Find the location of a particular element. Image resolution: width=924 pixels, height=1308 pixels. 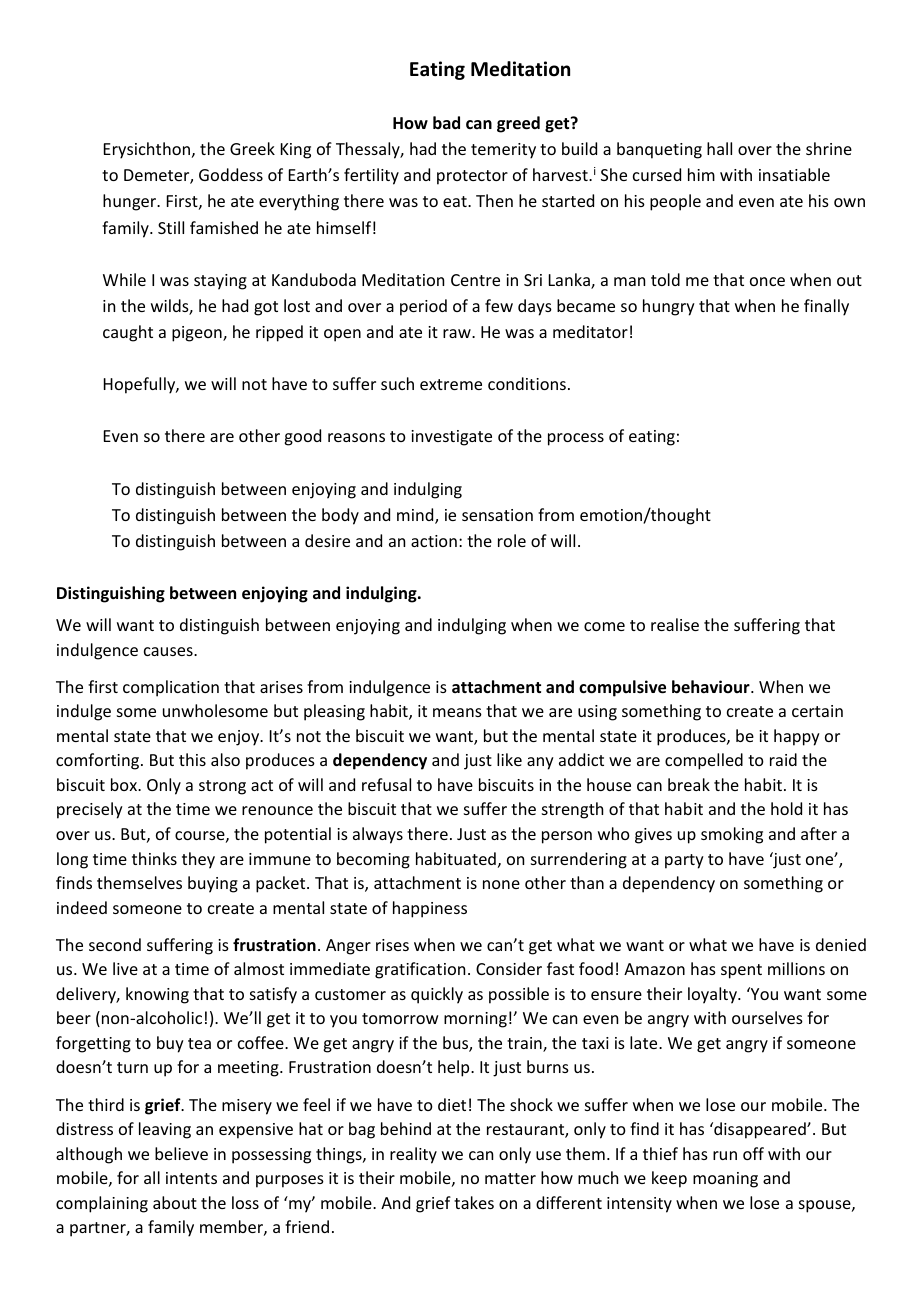

investigate is located at coordinates (451, 438).
